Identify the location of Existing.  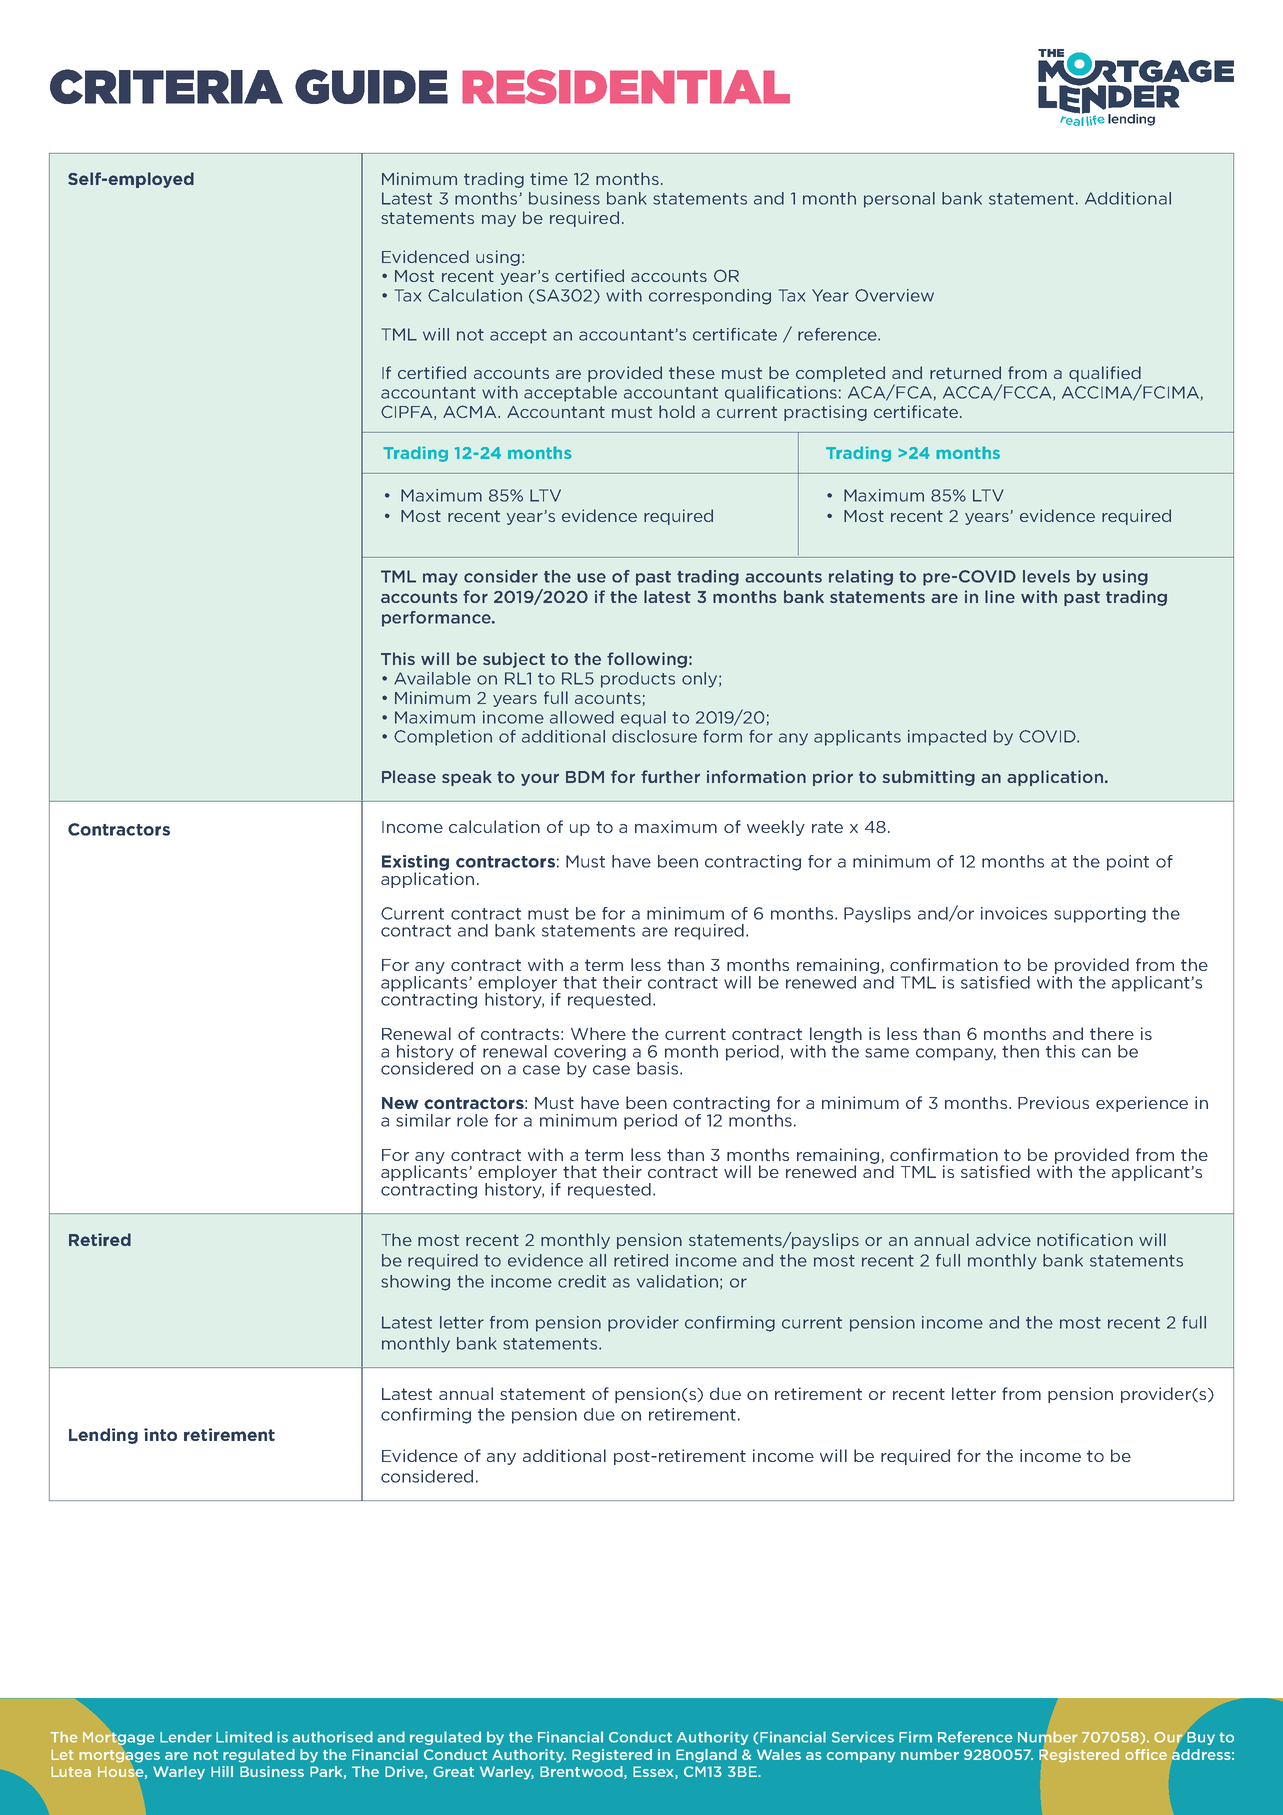
(417, 864).
